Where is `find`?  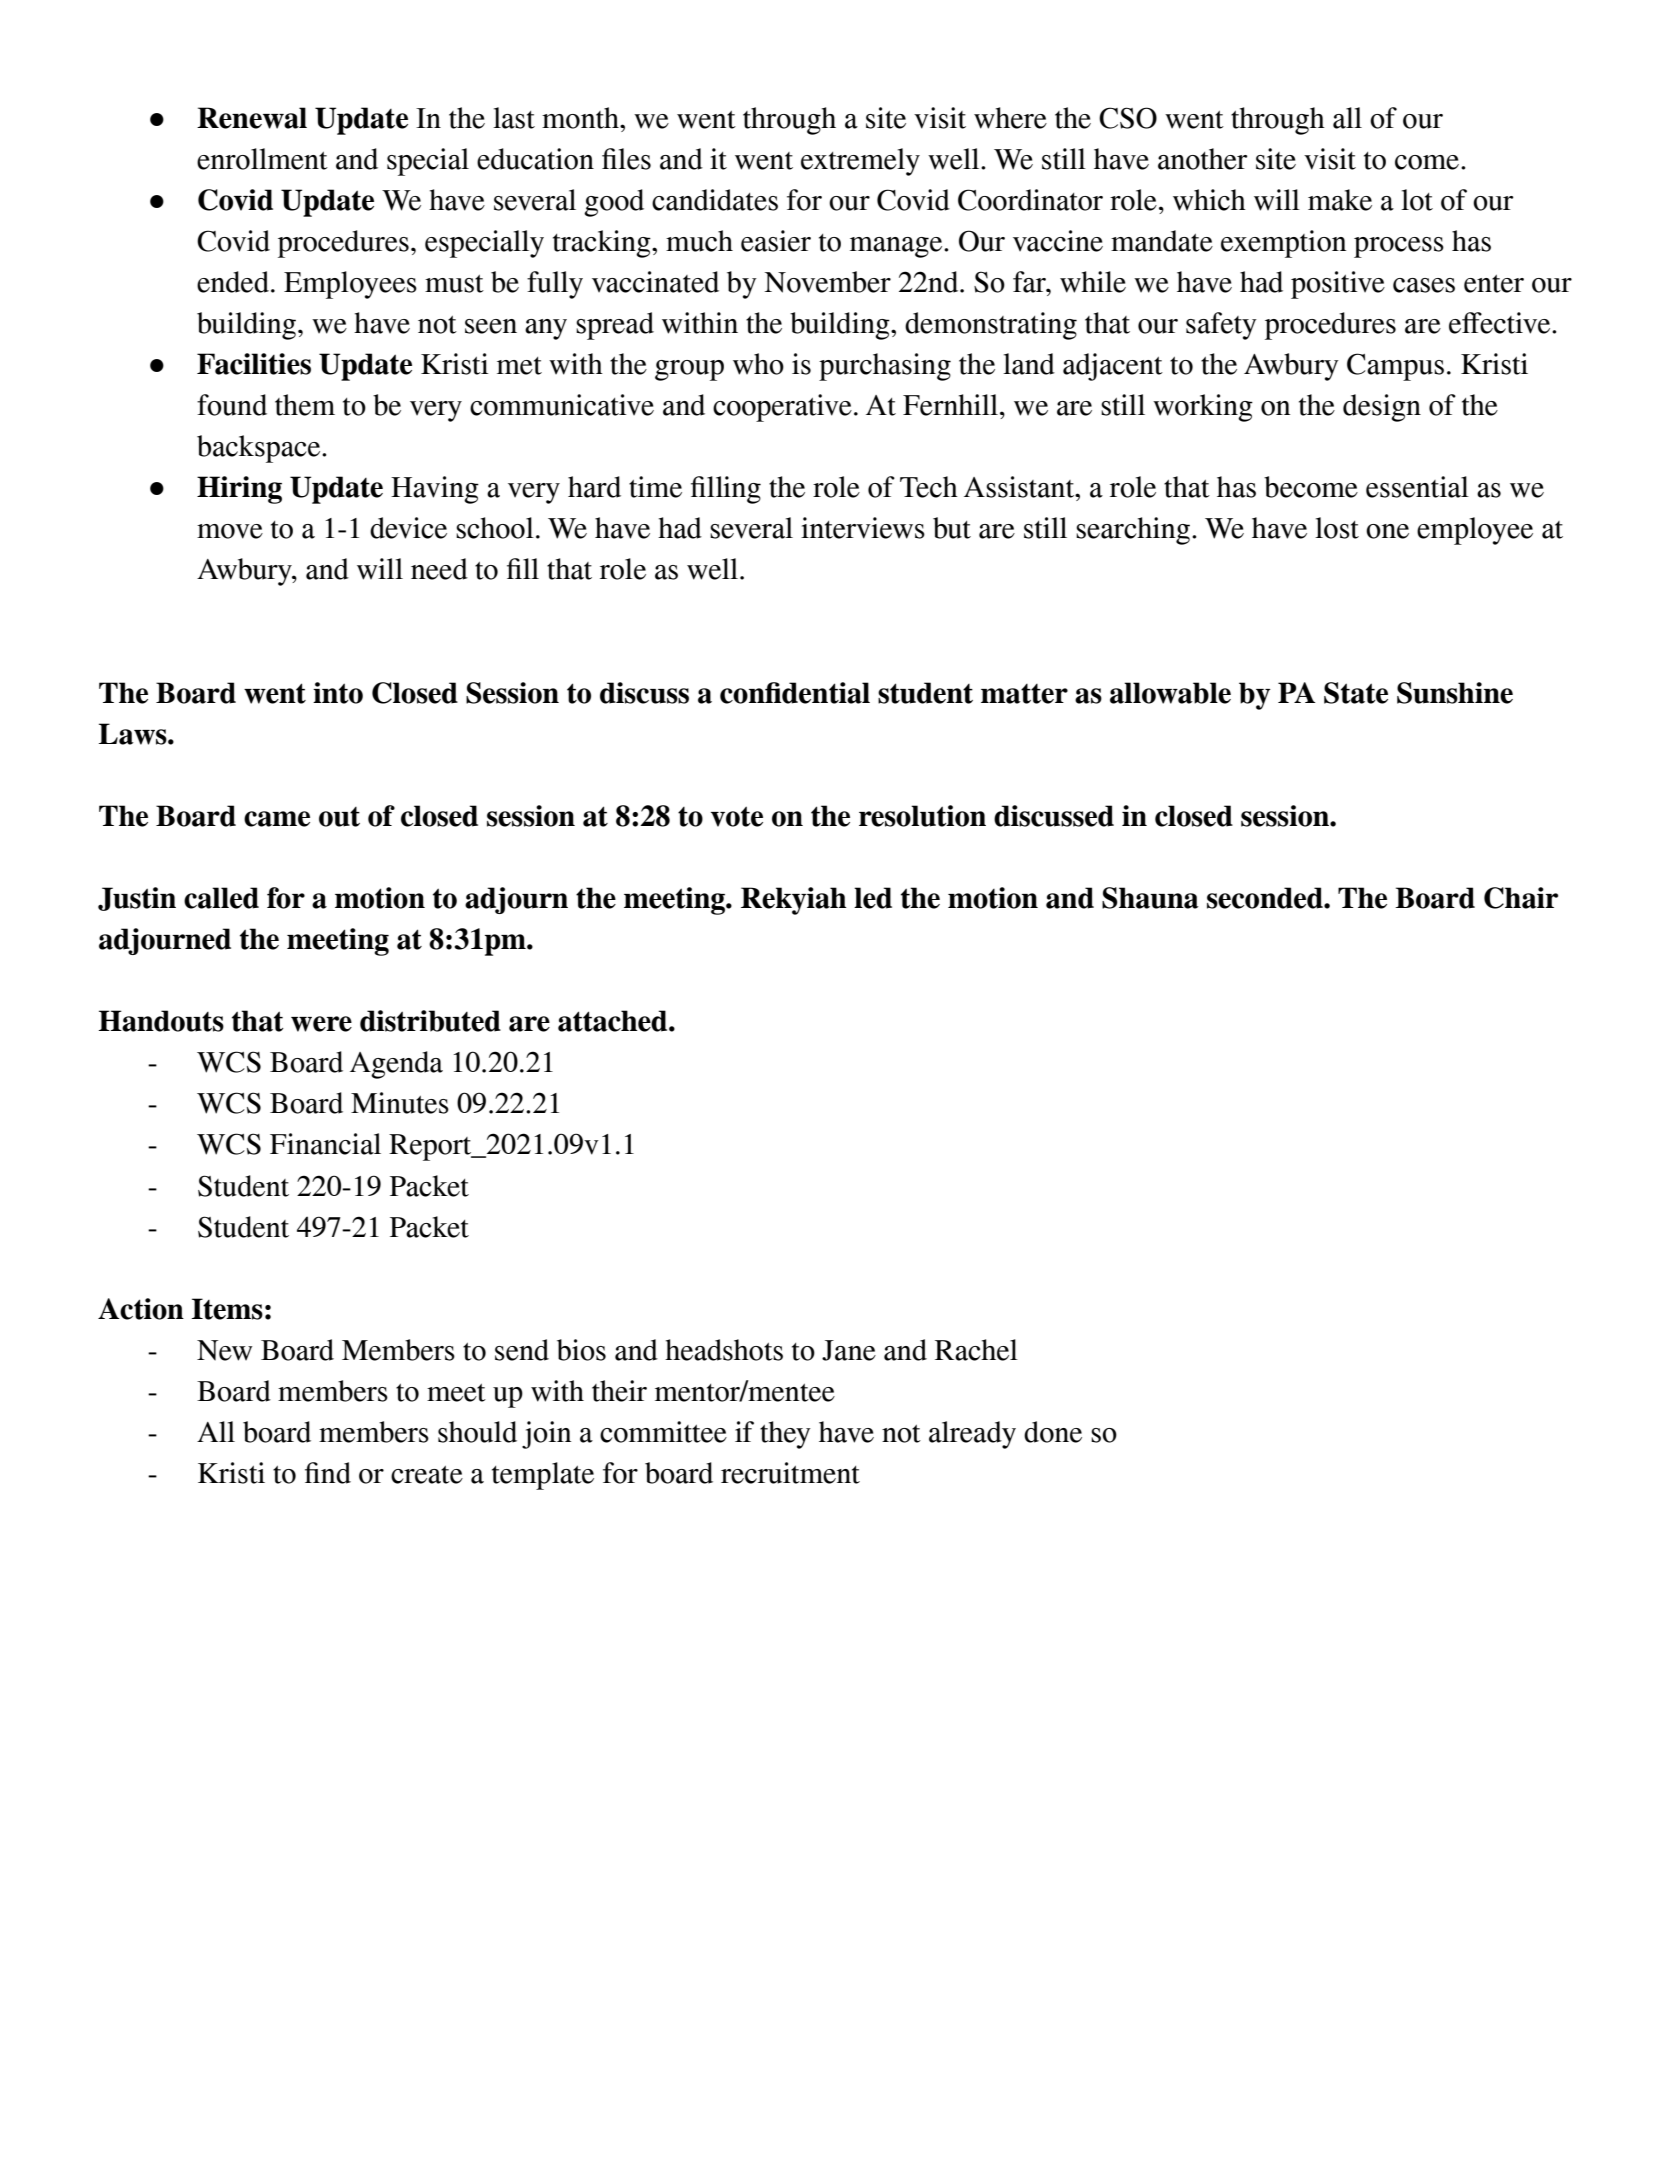 find is located at coordinates (328, 1473).
